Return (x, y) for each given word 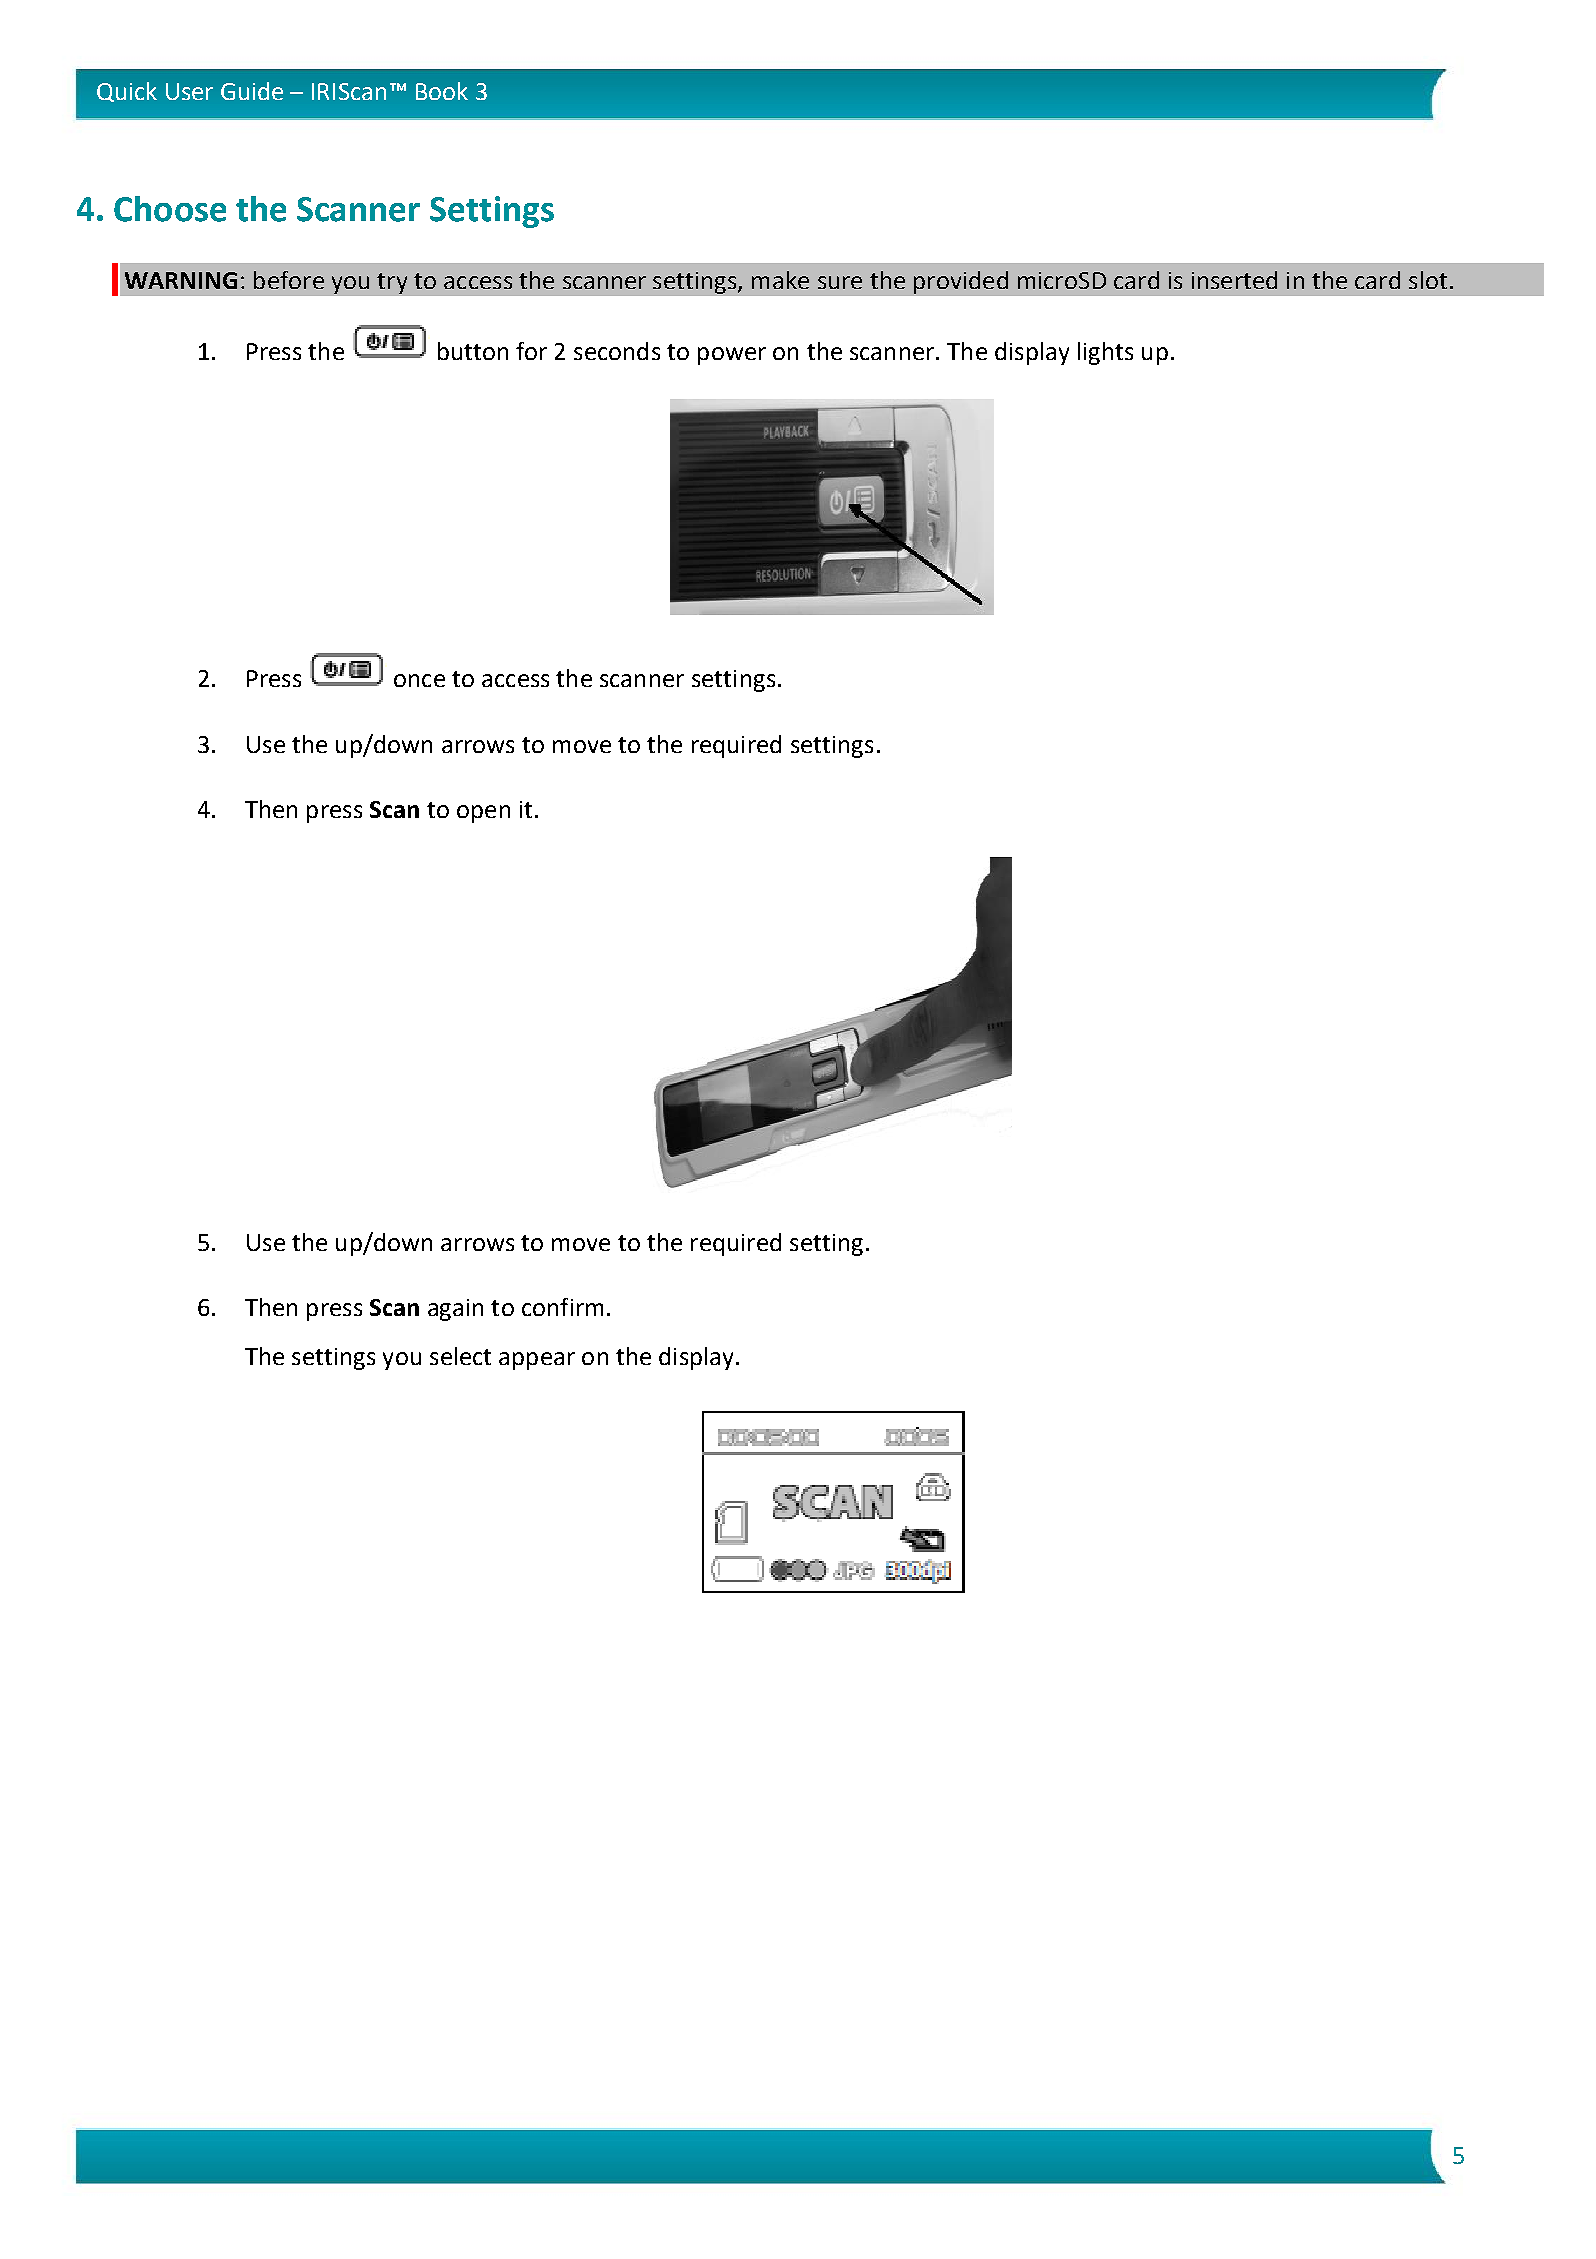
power (732, 356)
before (289, 280)
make (780, 280)
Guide (252, 91)
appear (537, 1361)
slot (1428, 280)
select (460, 1356)
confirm (562, 1307)
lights (1105, 353)
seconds (617, 351)
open (483, 814)
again (455, 1310)
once (419, 680)
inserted (1234, 280)
